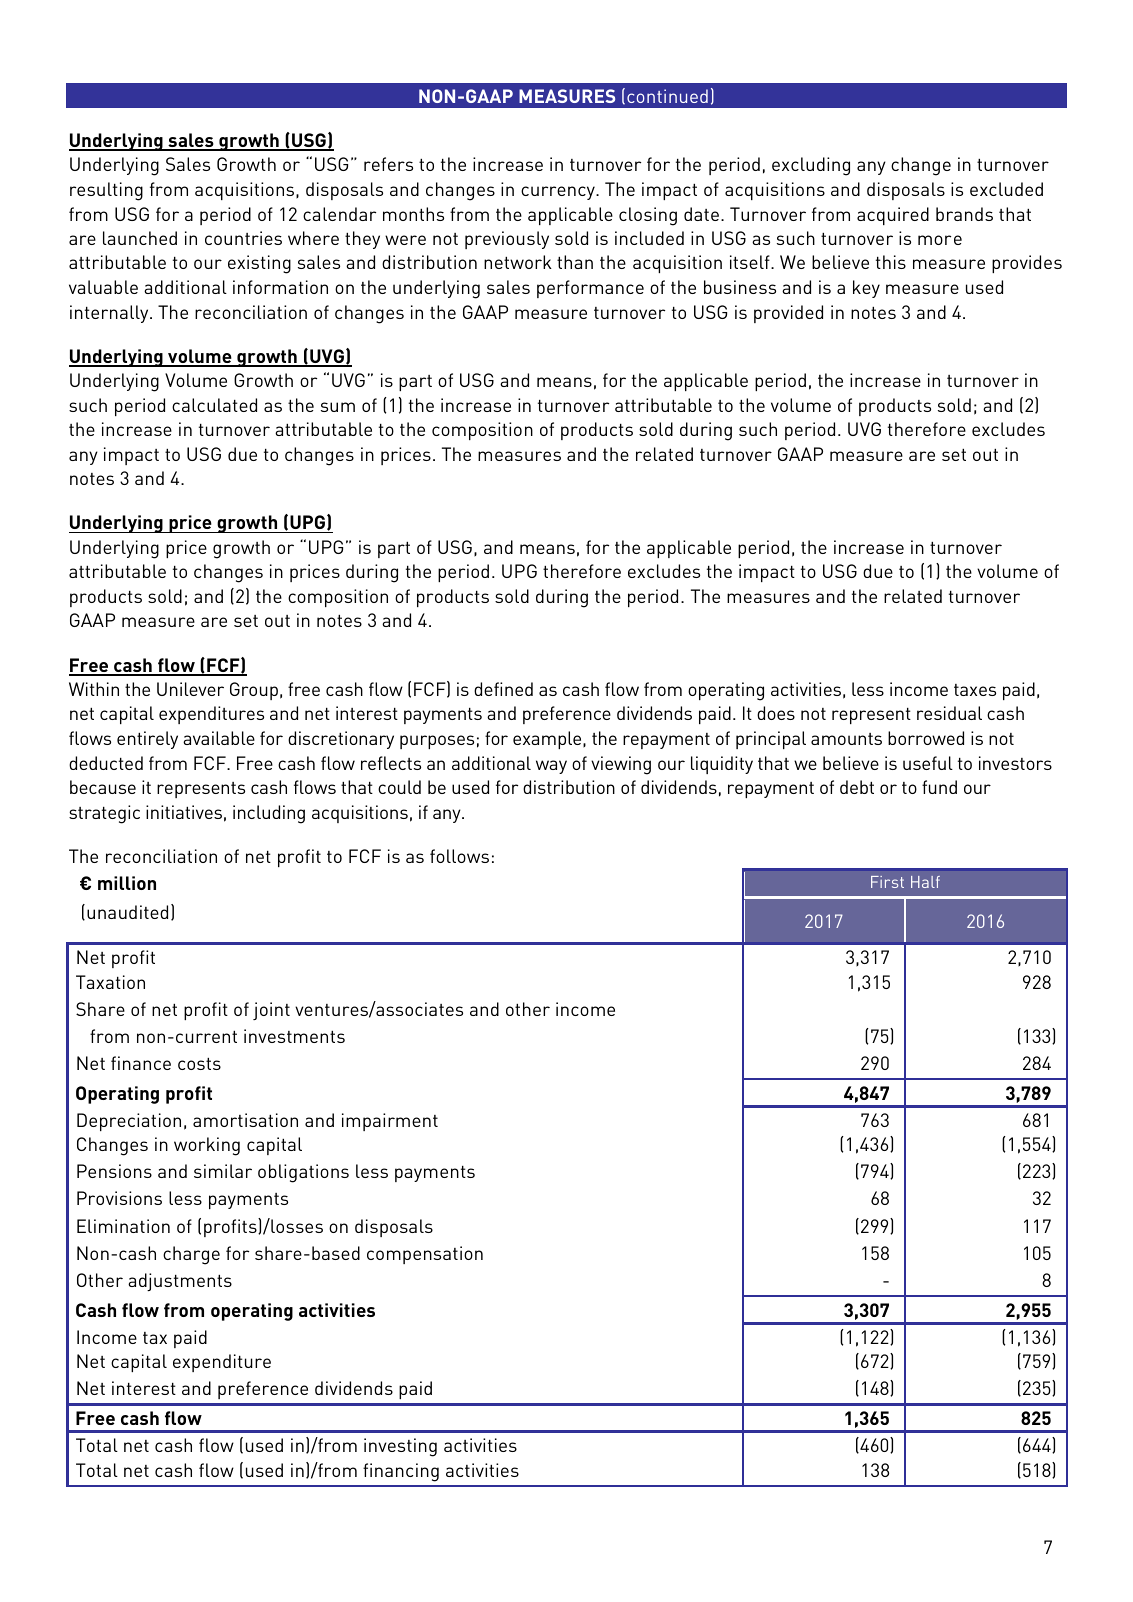 The image size is (1133, 1602). Describe the element at coordinates (893, 216) in the image. I see `acquired` at that location.
